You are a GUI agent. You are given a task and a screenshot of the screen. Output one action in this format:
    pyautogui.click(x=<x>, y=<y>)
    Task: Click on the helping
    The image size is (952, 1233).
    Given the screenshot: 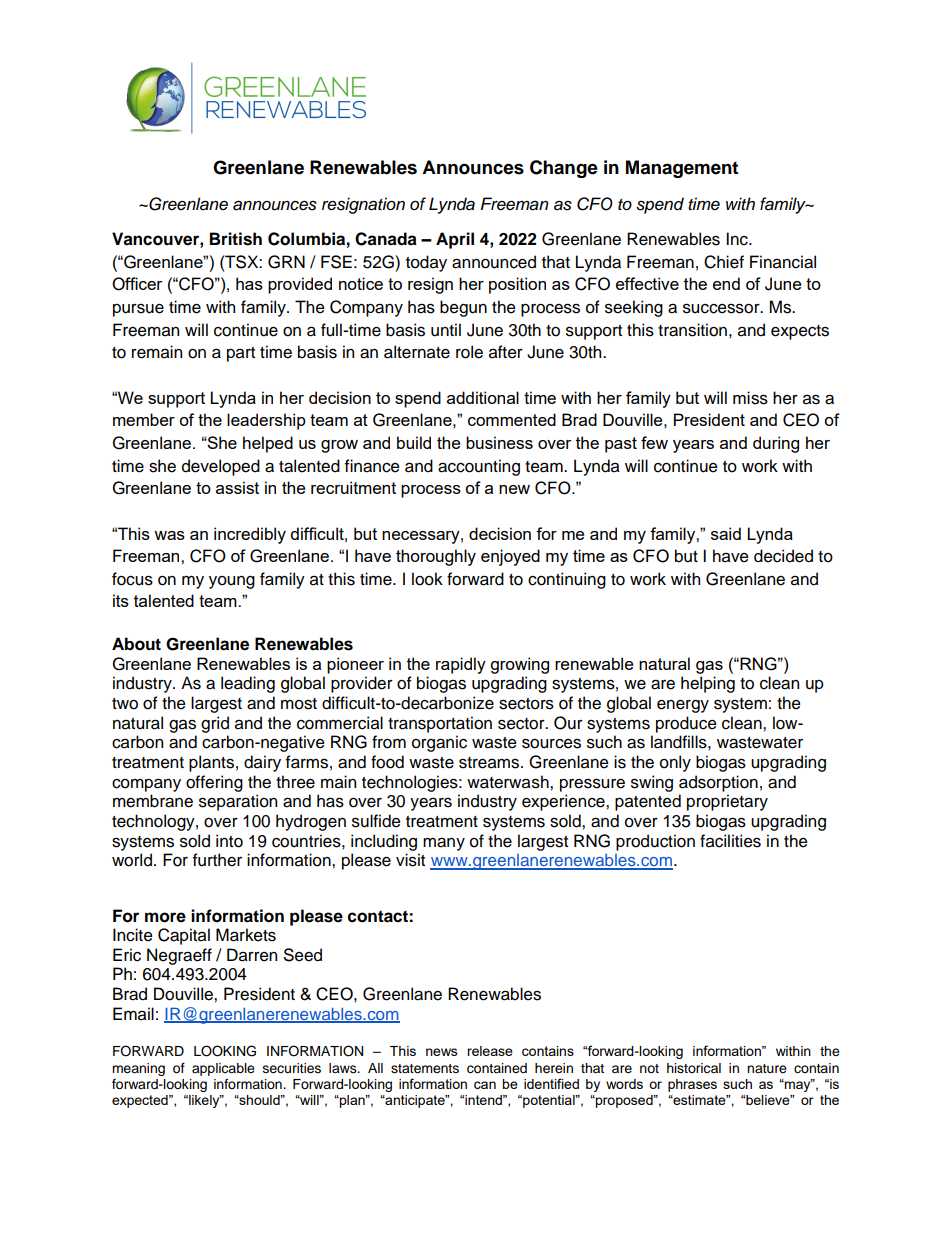 What is the action you would take?
    pyautogui.click(x=708, y=684)
